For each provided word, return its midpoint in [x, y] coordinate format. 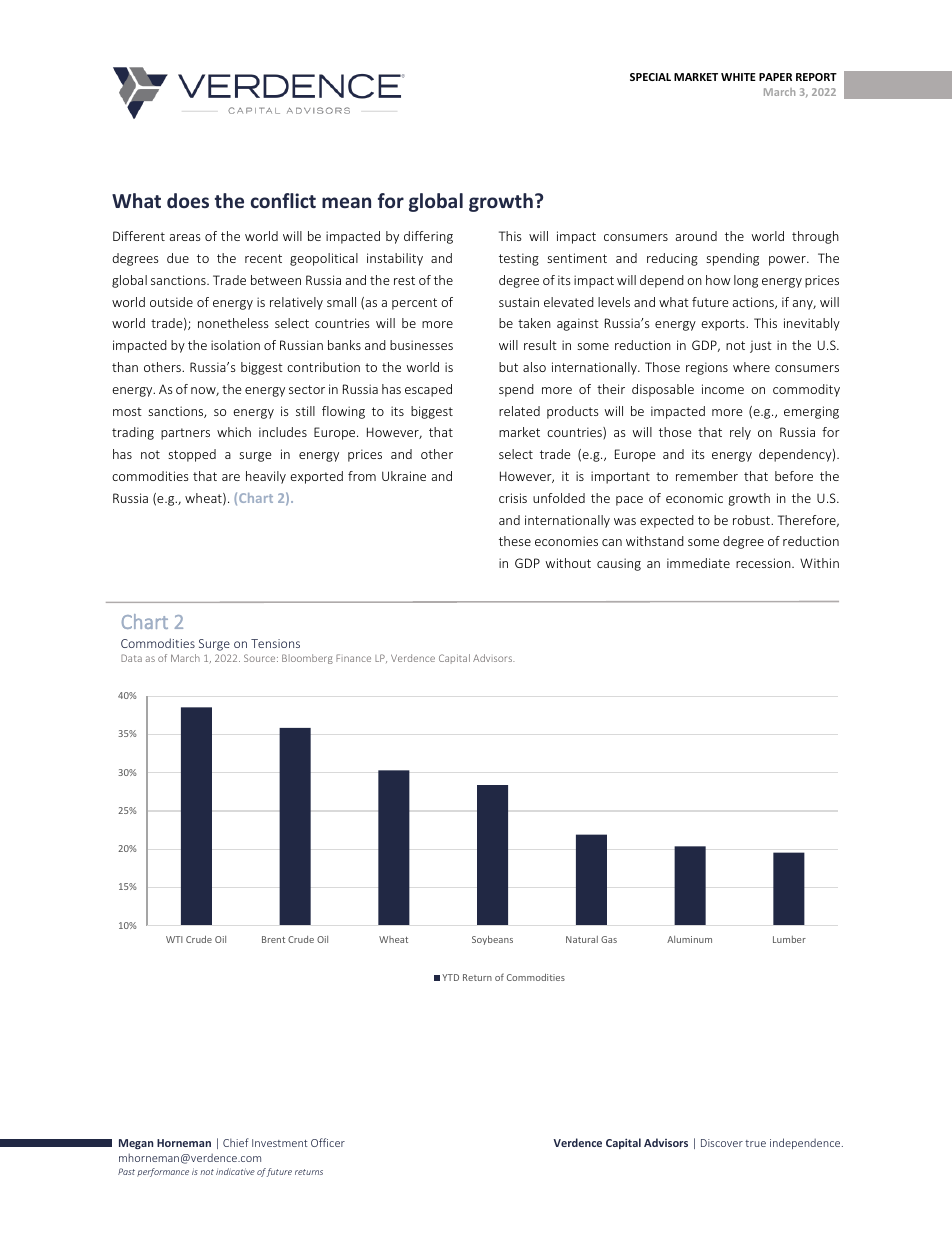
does [188, 200]
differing [428, 237]
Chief [236, 1142]
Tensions [275, 643]
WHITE [738, 77]
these [515, 541]
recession [764, 563]
